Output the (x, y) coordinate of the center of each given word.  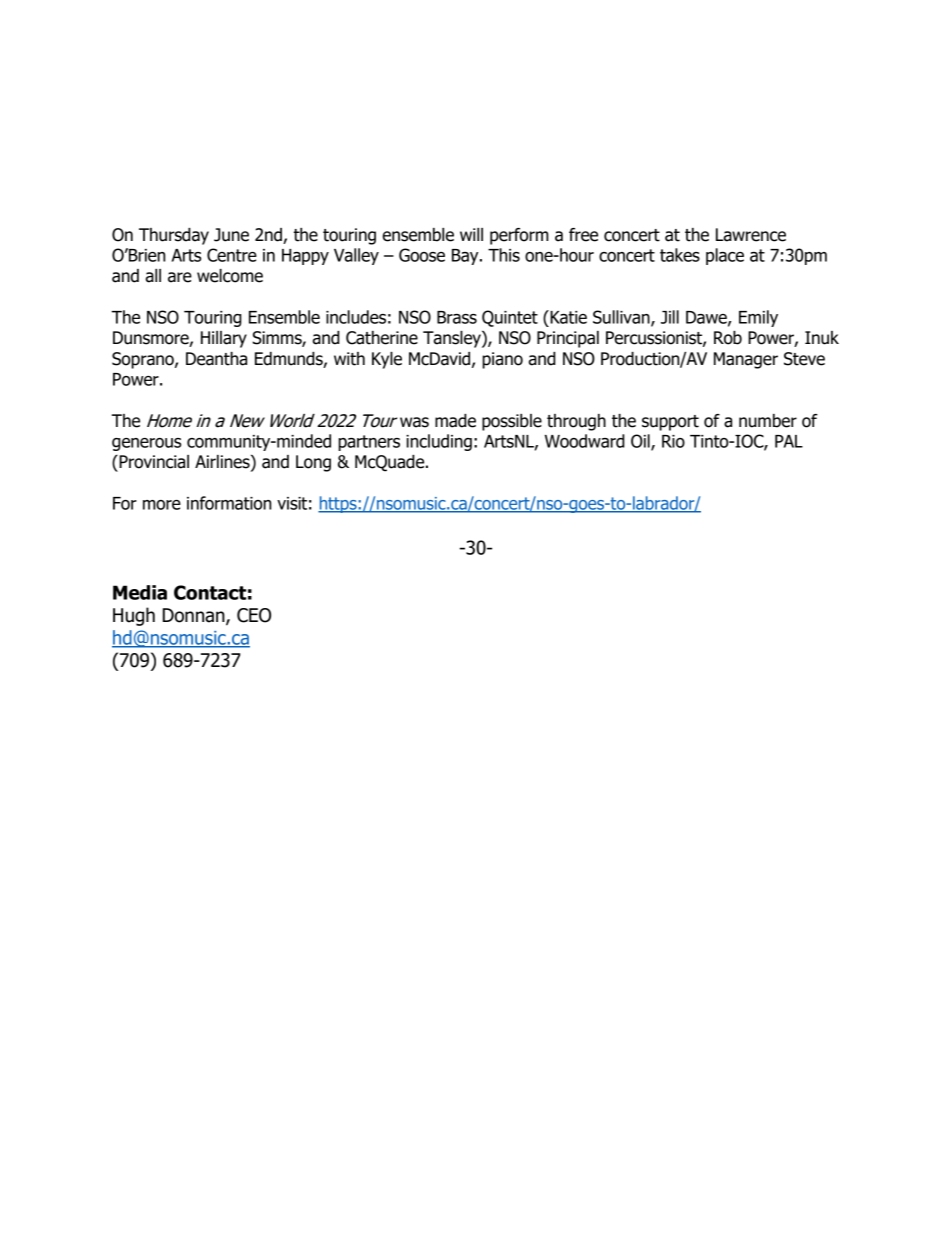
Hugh (134, 616)
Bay (466, 257)
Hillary (224, 339)
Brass (457, 317)
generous (146, 444)
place (725, 256)
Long (313, 463)
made (455, 421)
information (229, 503)
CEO (254, 615)
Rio (673, 441)
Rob (728, 338)
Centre (232, 255)
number (768, 421)
